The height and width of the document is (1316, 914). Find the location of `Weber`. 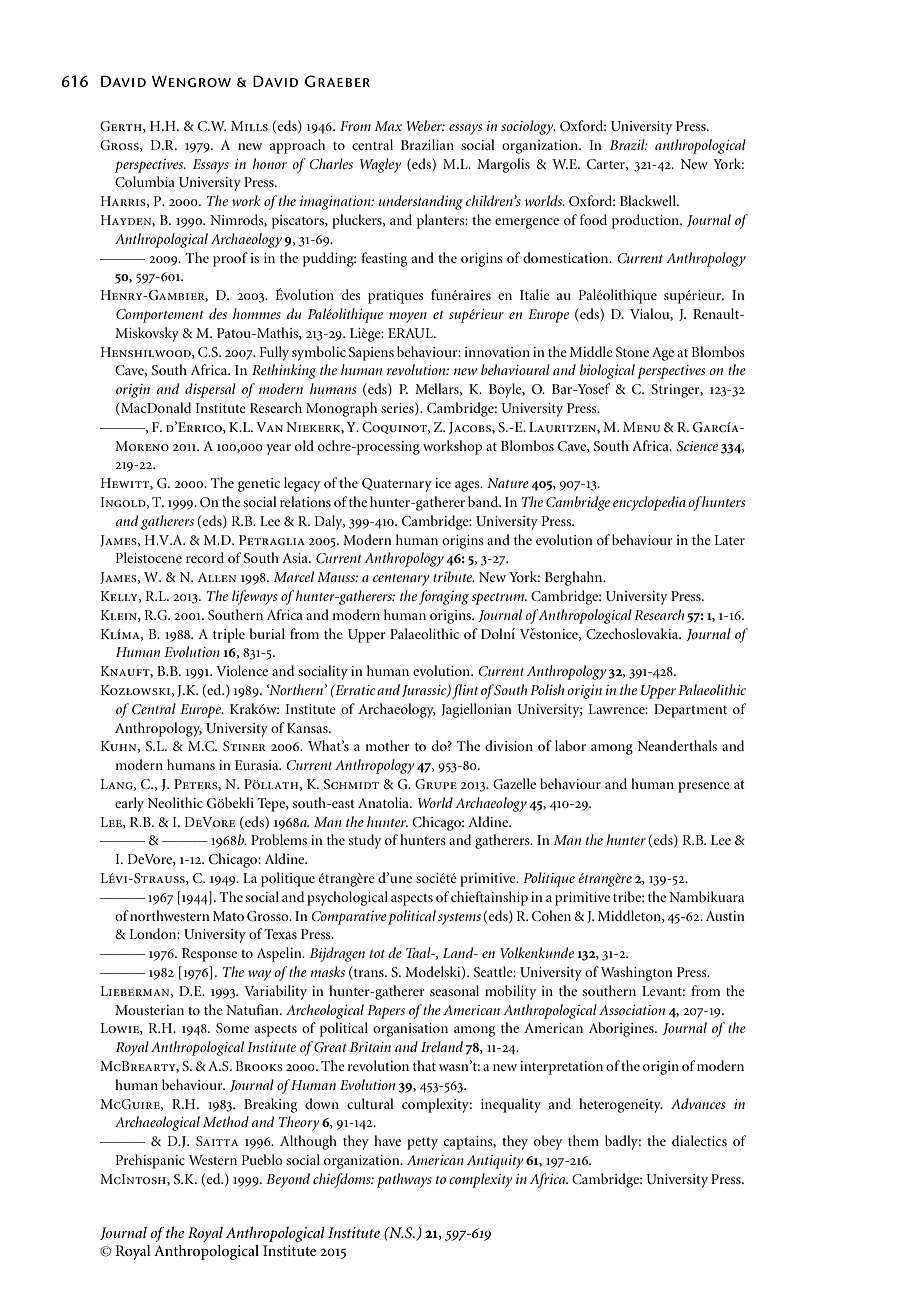

Weber is located at coordinates (425, 125).
